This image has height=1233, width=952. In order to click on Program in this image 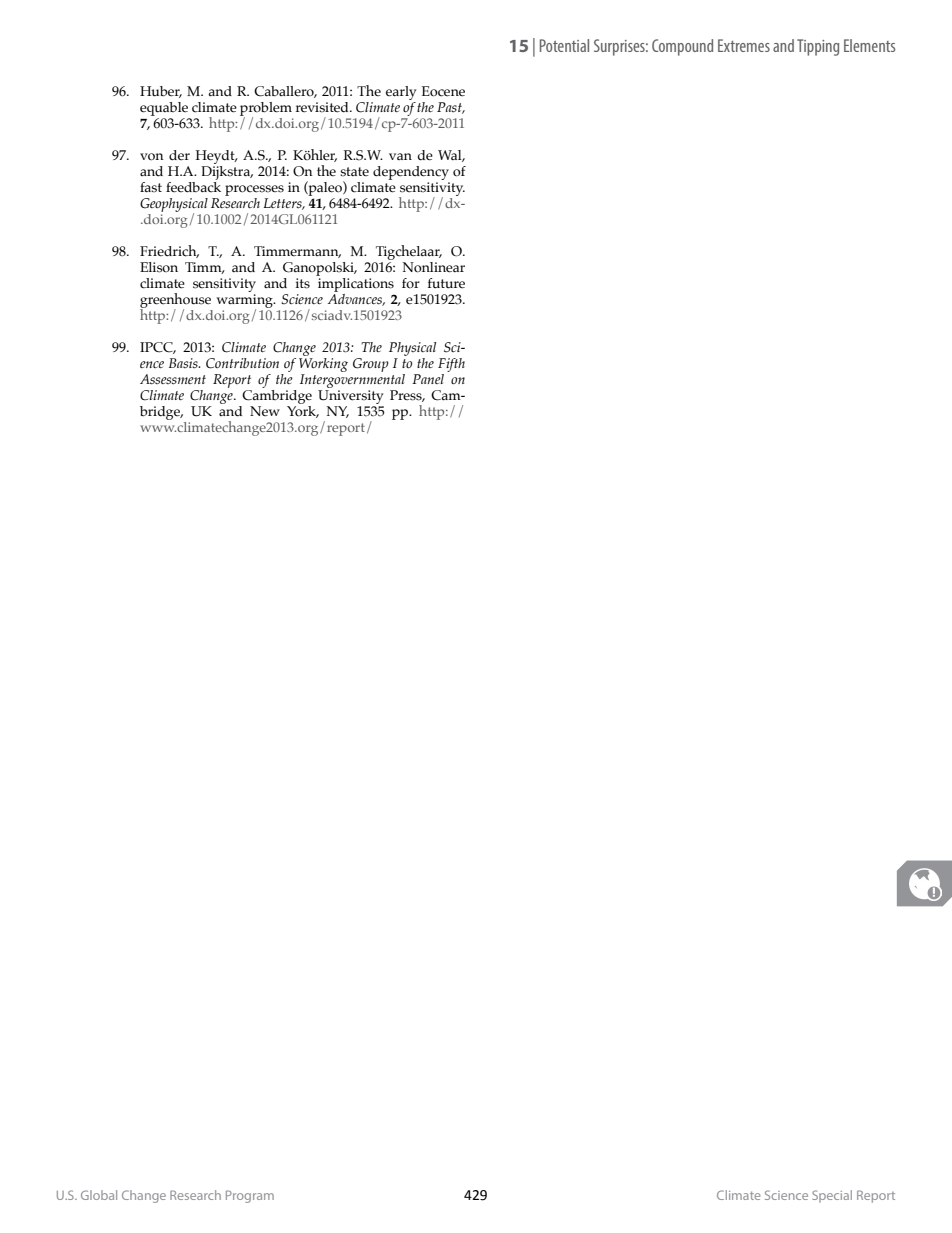, I will do `click(250, 1196)`.
